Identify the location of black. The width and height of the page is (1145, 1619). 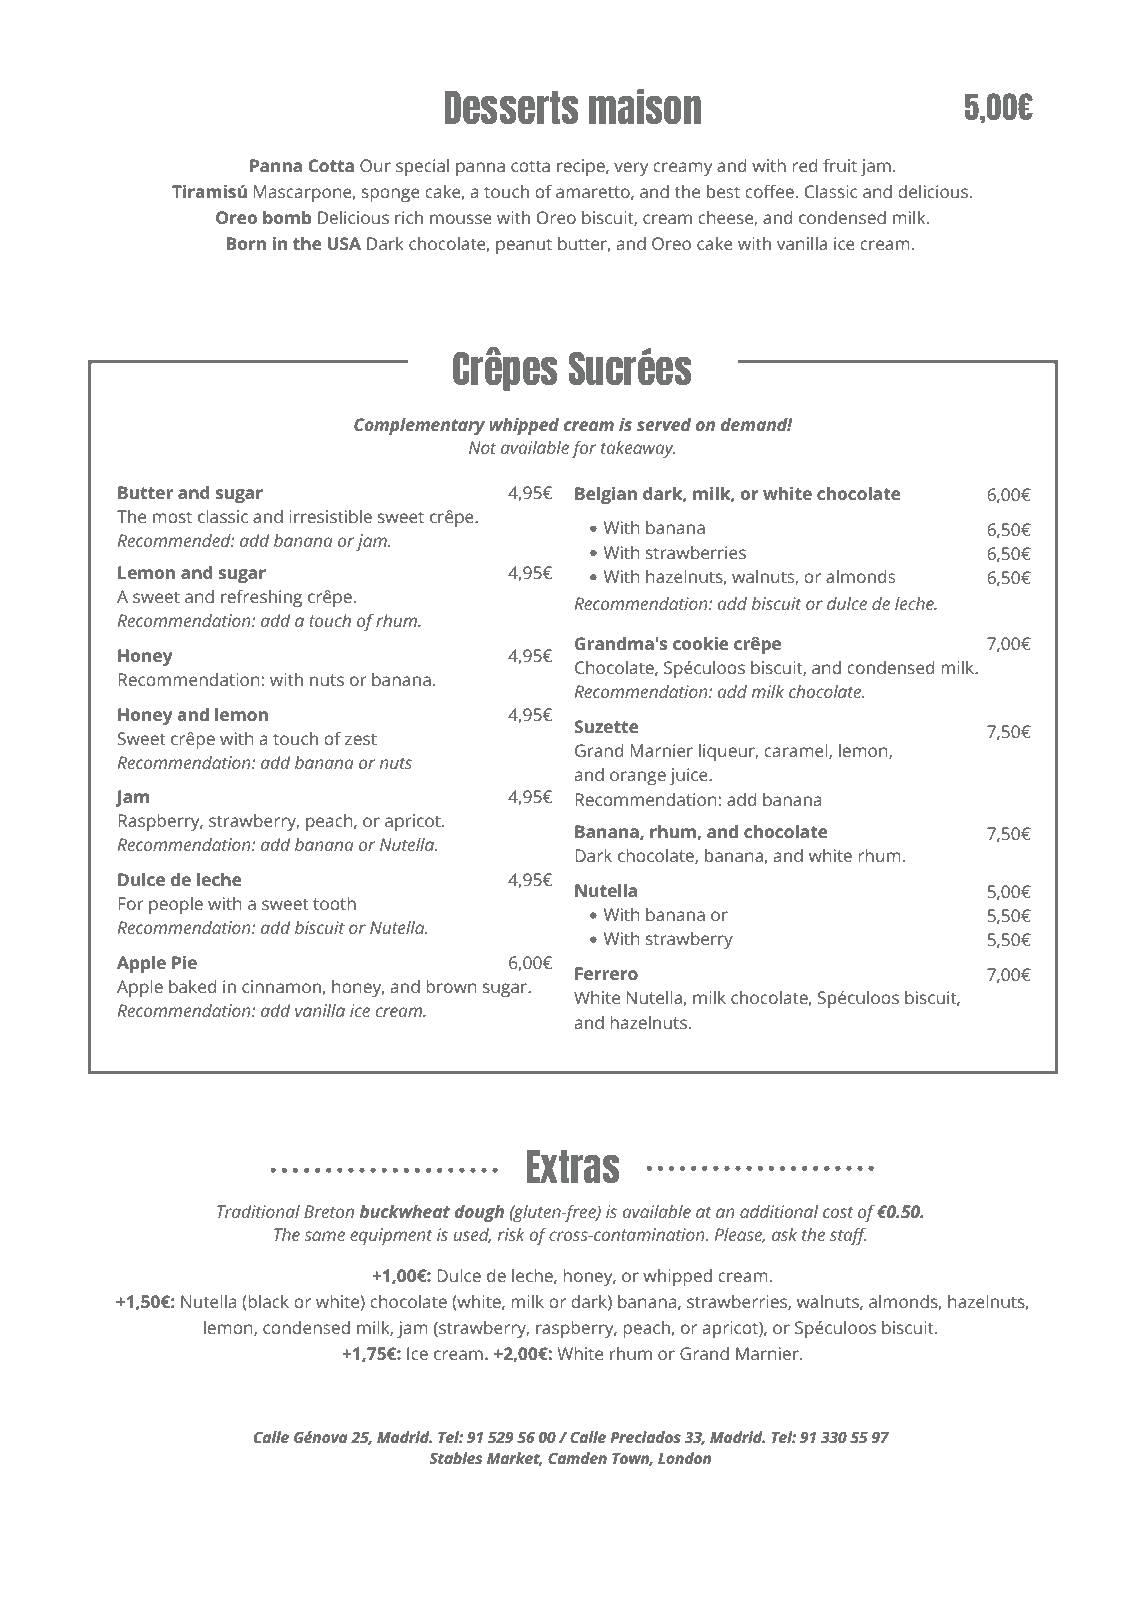
(267, 1303).
